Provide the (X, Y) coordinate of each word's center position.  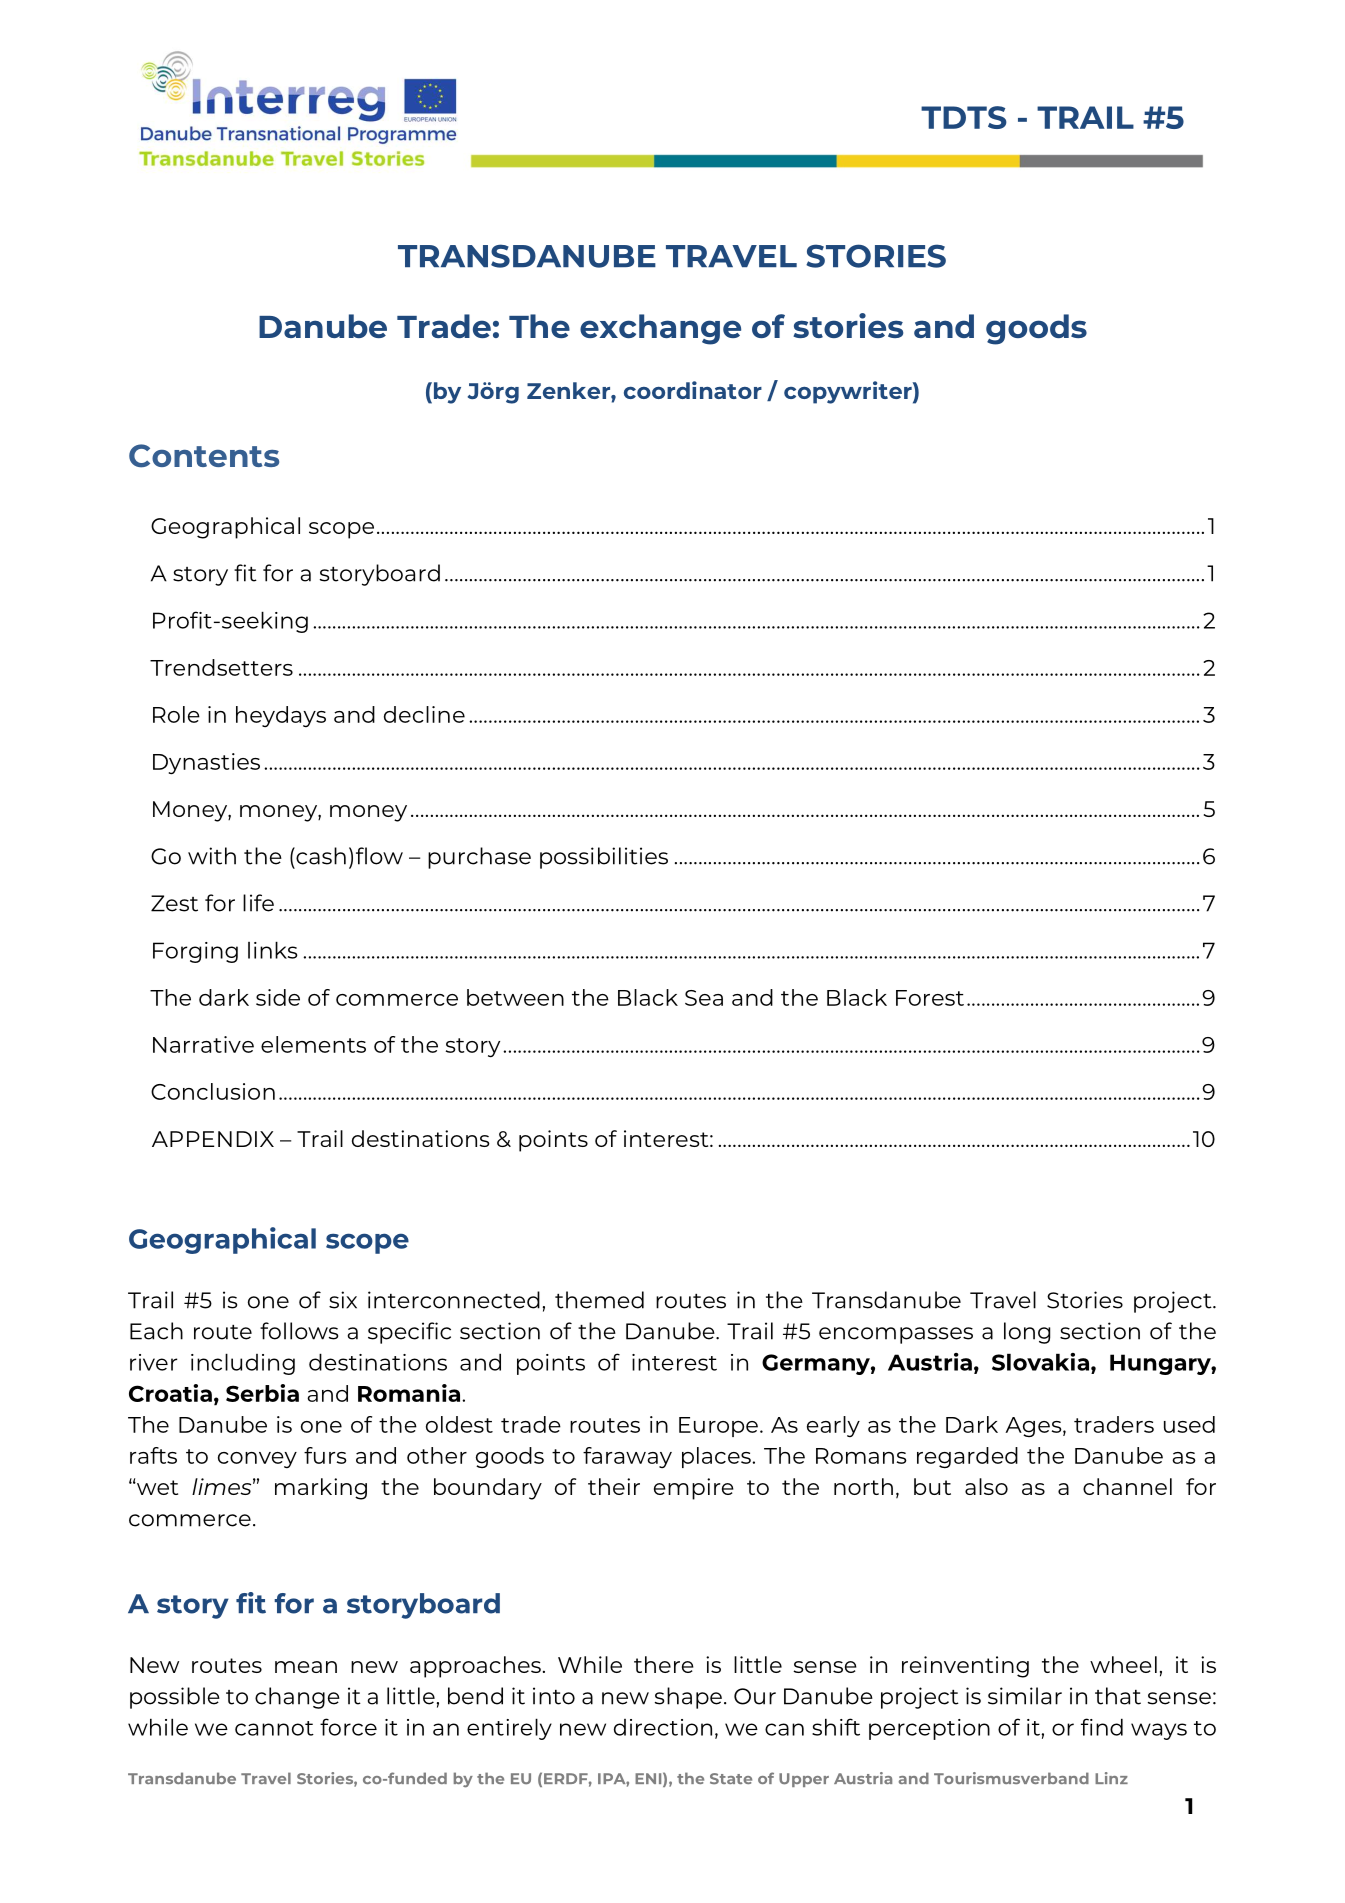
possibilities (604, 858)
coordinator (693, 390)
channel (1127, 1486)
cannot (274, 1728)
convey (257, 1460)
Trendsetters (221, 667)
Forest (930, 998)
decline (424, 714)
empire (694, 1489)
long (1027, 1333)
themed (599, 1300)
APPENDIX (213, 1139)
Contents (204, 456)
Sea (704, 998)
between (515, 997)
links (273, 950)
